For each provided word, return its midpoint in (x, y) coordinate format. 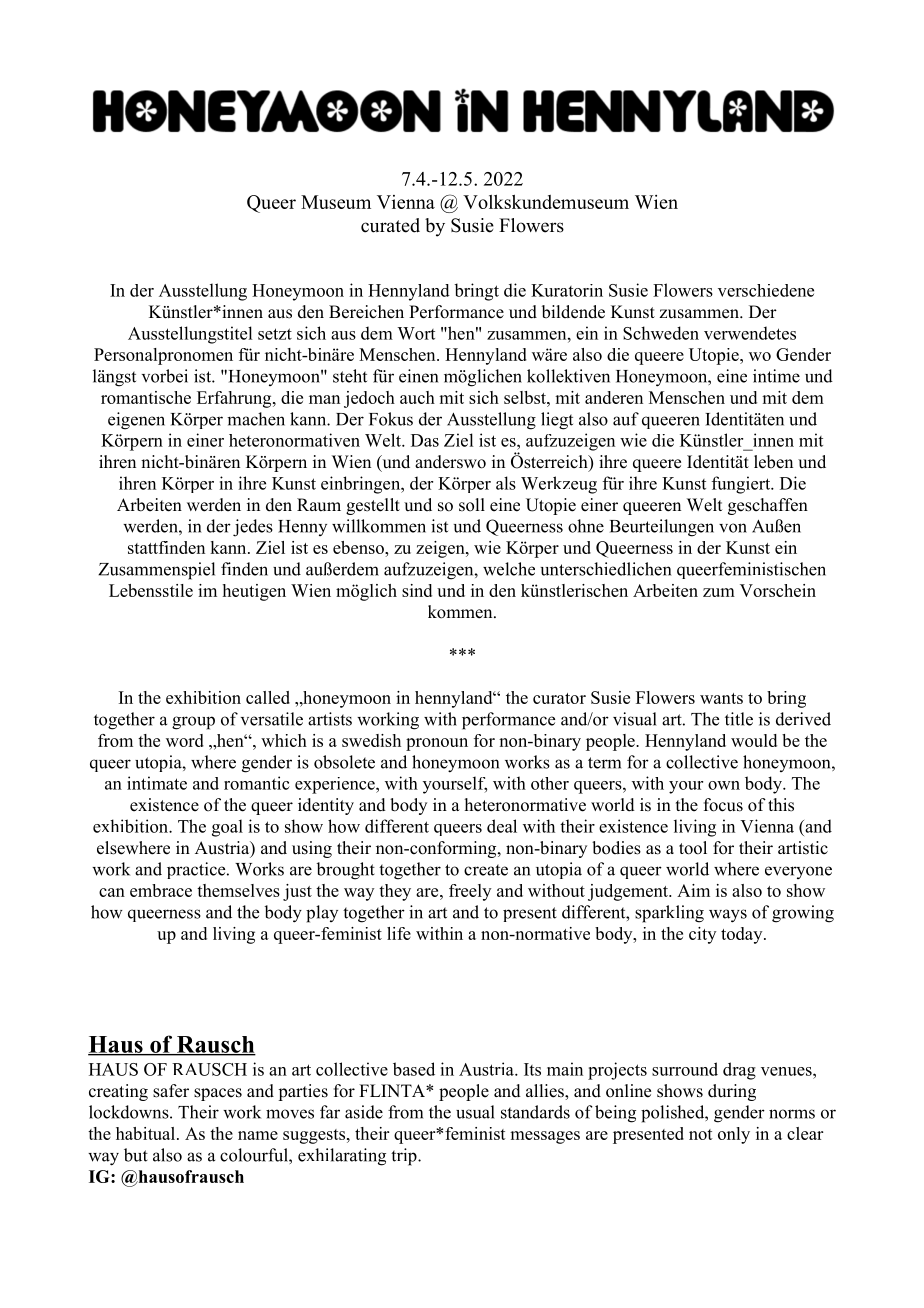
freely (470, 892)
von (733, 528)
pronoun (437, 744)
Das (425, 440)
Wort (416, 333)
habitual (147, 1133)
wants (721, 698)
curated (390, 225)
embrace (161, 890)
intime (776, 376)
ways (728, 916)
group (193, 723)
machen (256, 419)
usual (475, 1112)
